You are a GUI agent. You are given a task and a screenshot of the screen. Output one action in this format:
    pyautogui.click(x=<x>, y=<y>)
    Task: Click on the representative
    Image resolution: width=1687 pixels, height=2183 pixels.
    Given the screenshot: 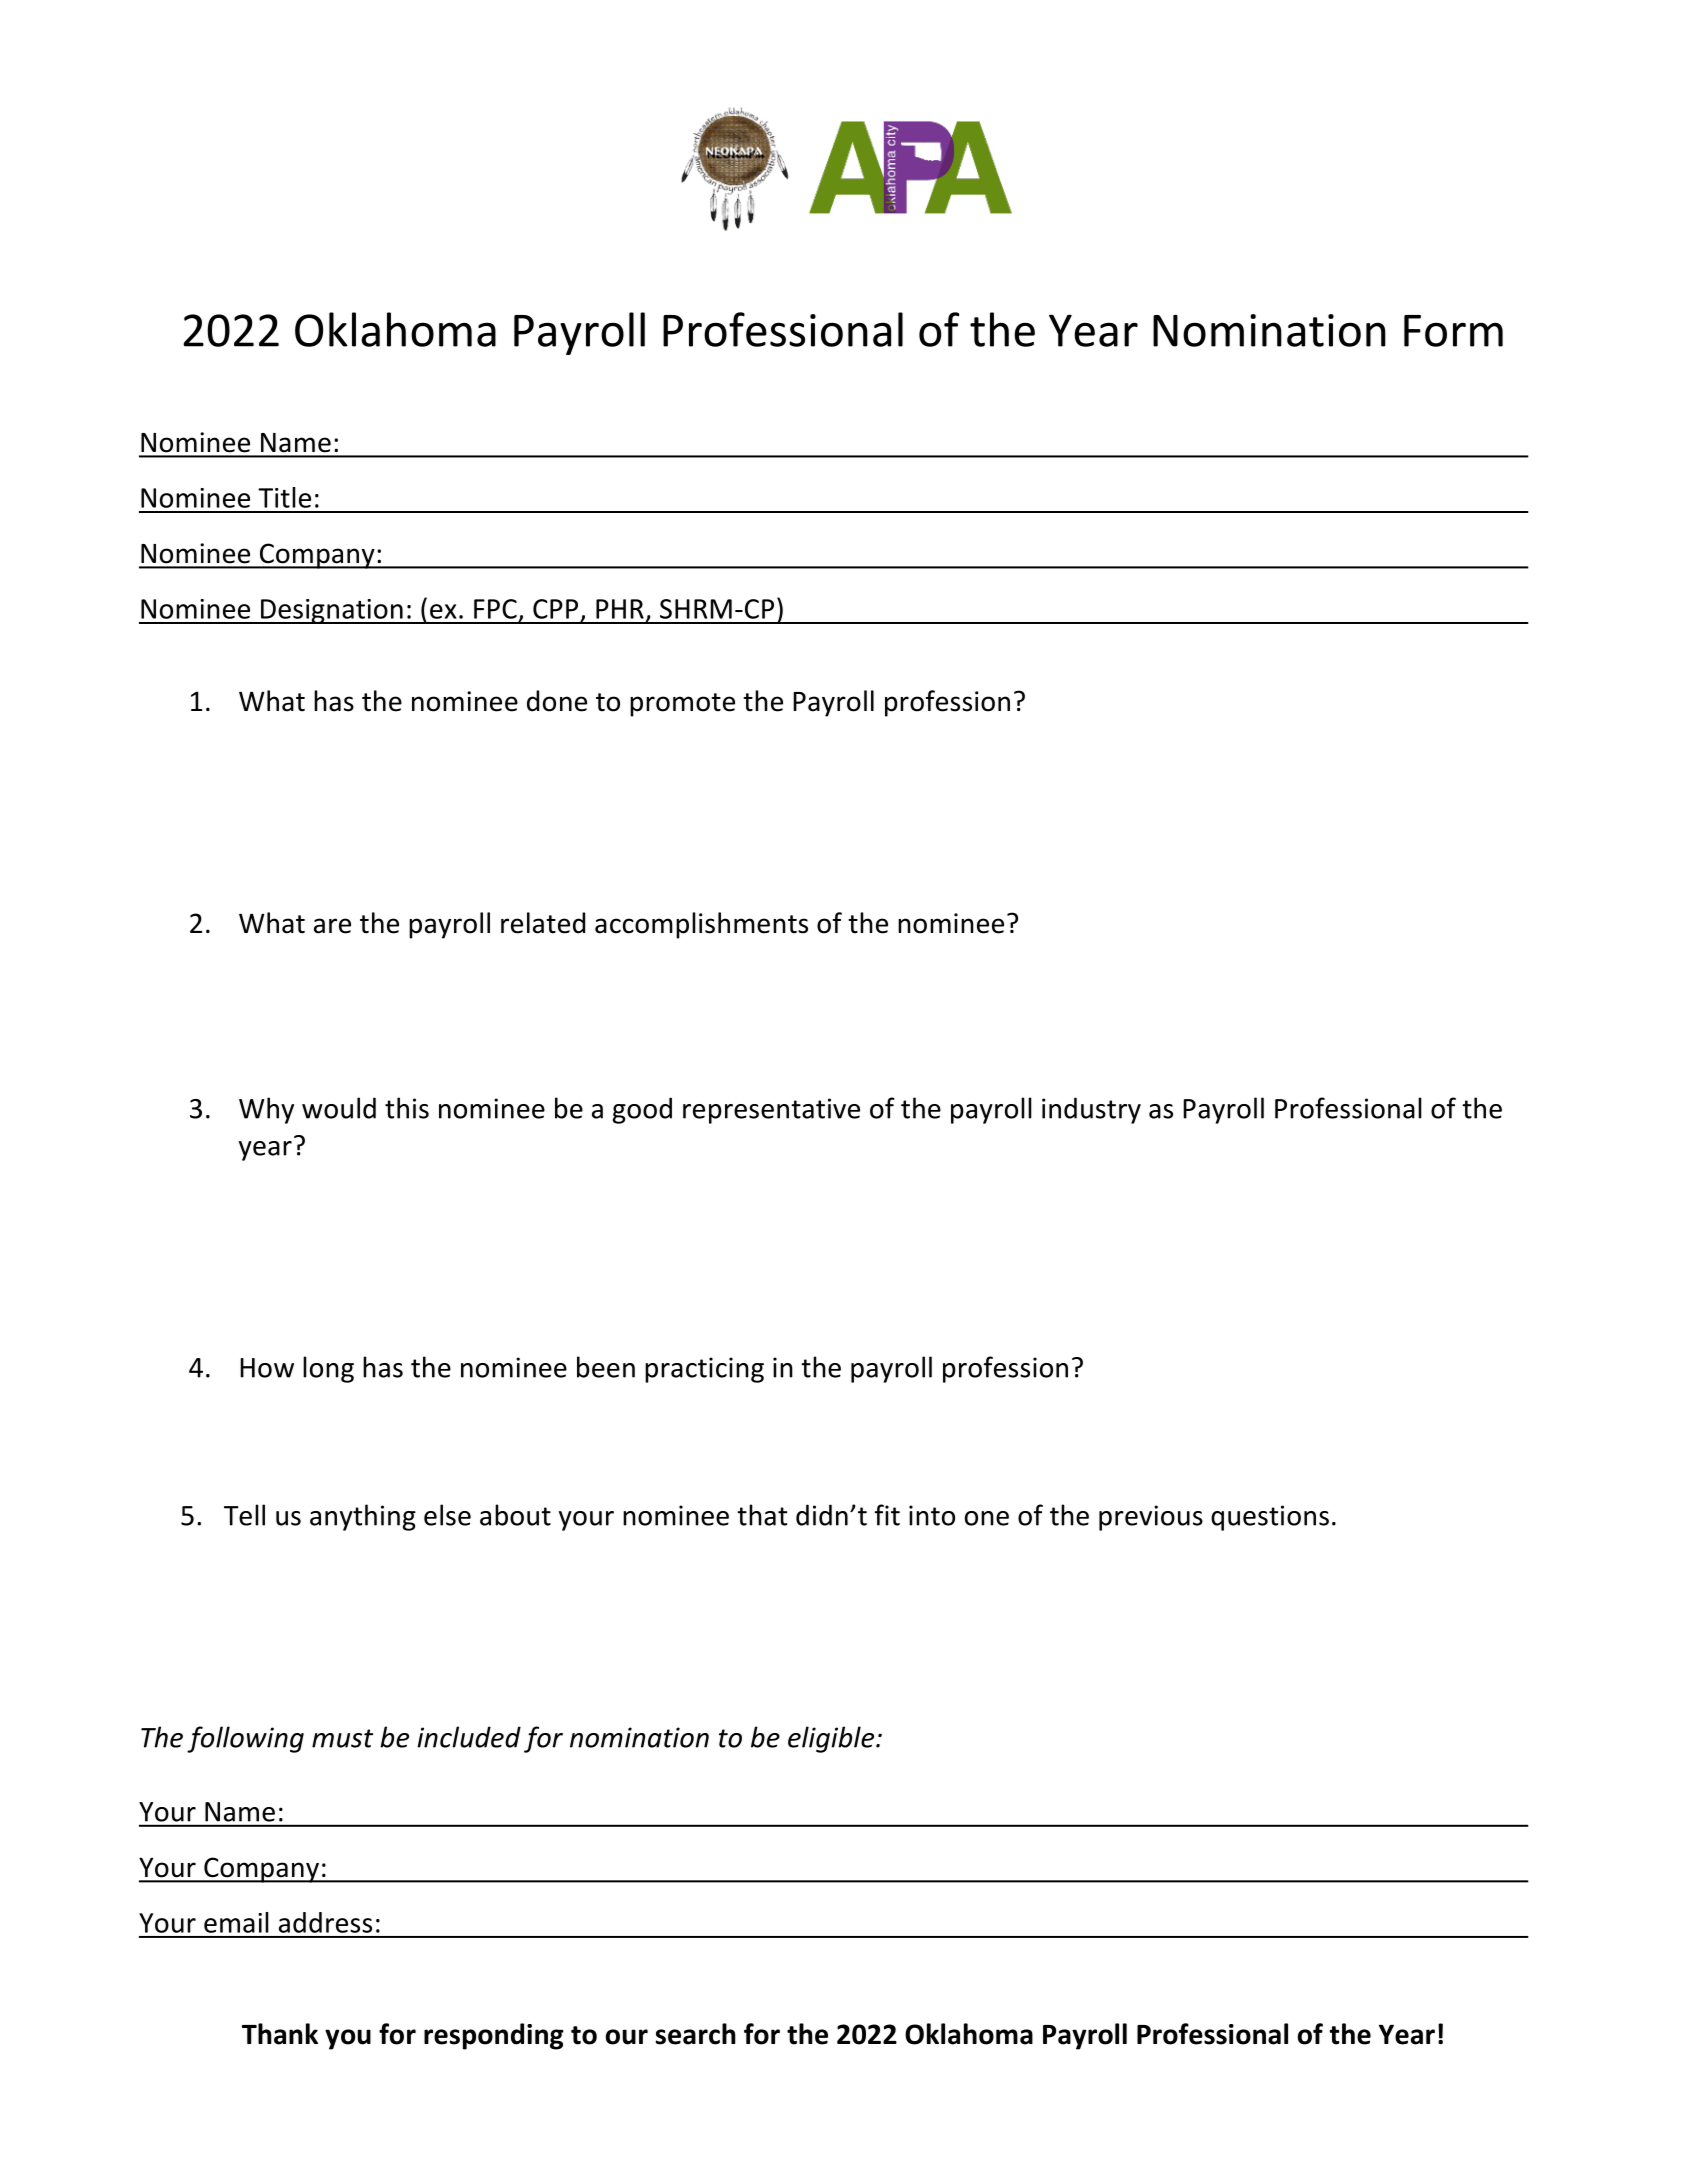 What is the action you would take?
    pyautogui.click(x=771, y=1111)
